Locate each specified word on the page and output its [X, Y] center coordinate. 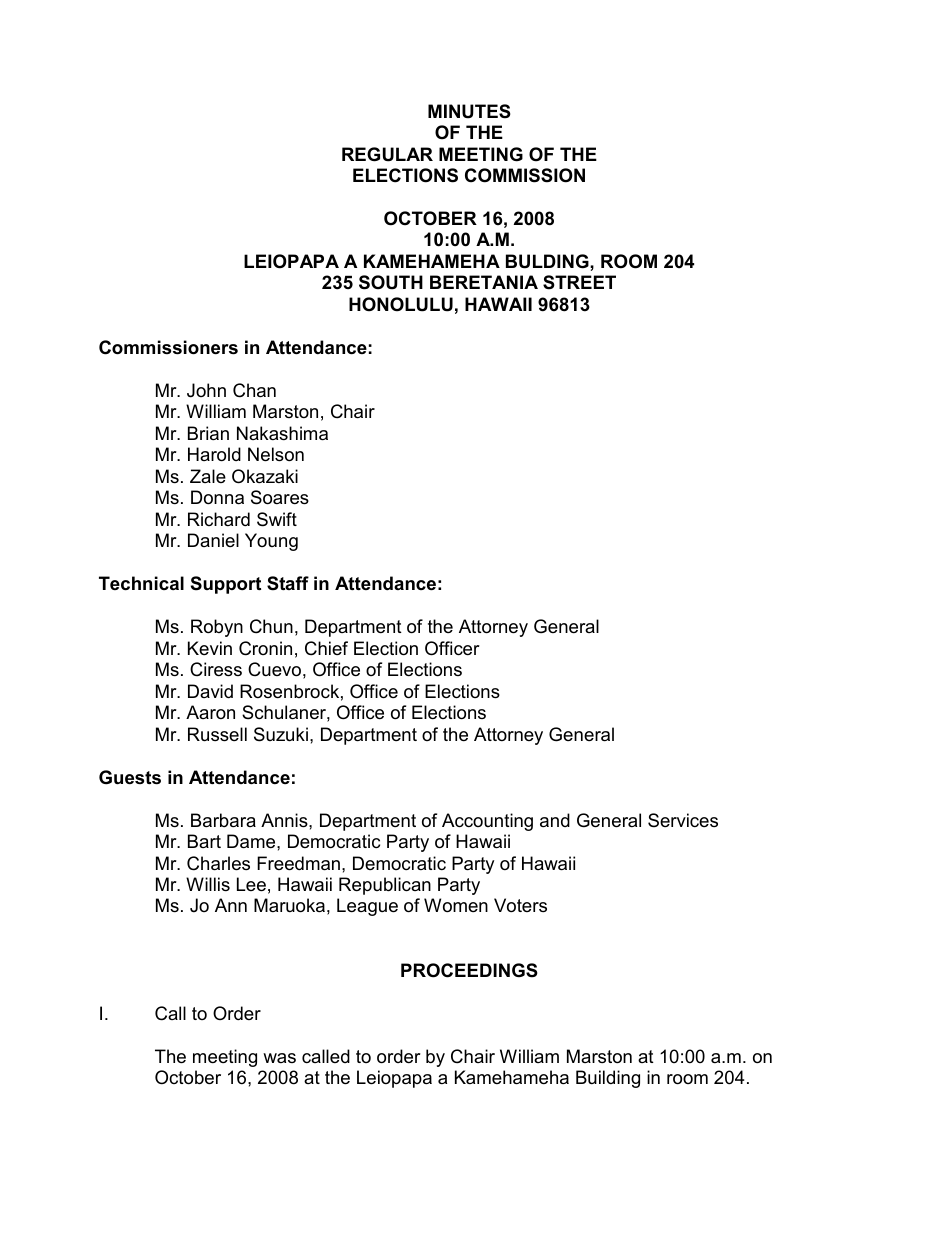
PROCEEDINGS [469, 970]
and [555, 820]
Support [226, 585]
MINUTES [469, 111]
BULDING [548, 261]
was [279, 1058]
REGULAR [387, 154]
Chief [326, 648]
